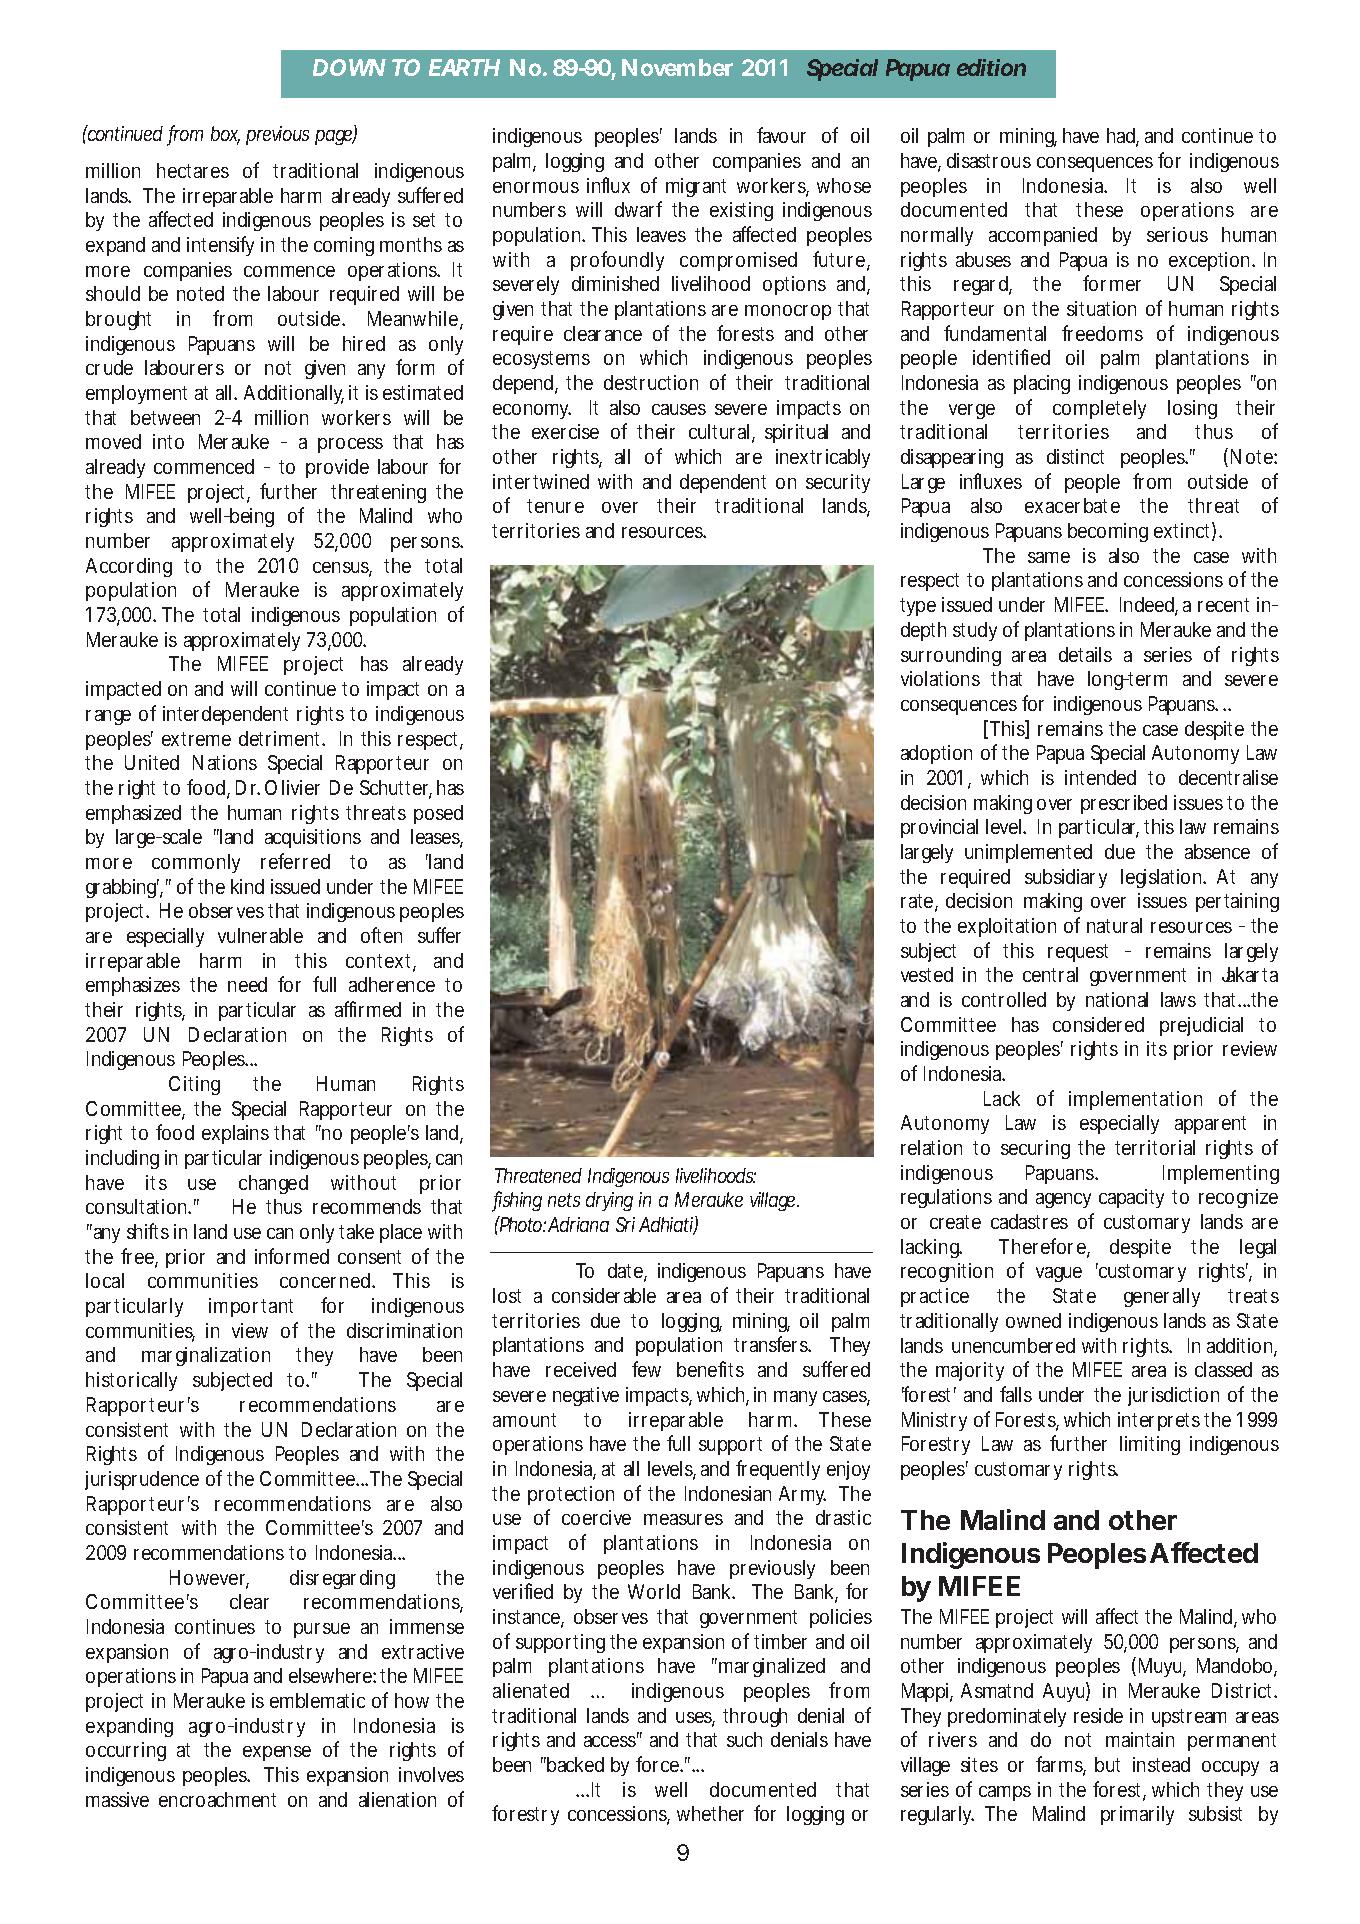 The image size is (1360, 1924). Describe the element at coordinates (677, 67) in the screenshot. I see `November` at that location.
